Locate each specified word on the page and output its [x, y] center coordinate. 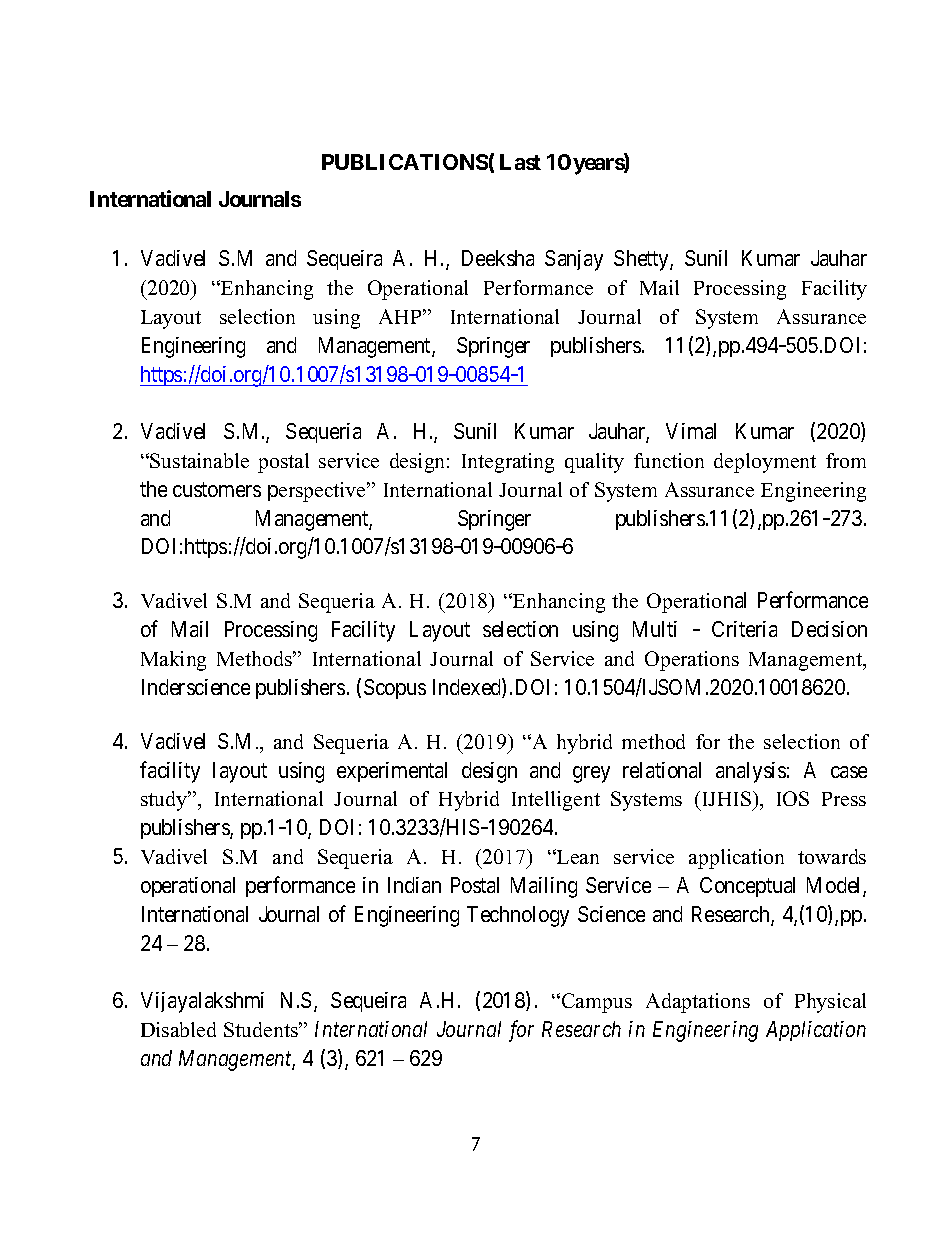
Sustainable [199, 460]
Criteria [744, 629]
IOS [793, 798]
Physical [830, 1003]
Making [173, 661]
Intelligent [556, 801]
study [165, 801]
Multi [655, 629]
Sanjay [574, 260]
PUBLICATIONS [405, 162]
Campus [597, 1003]
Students [262, 1029]
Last [520, 162]
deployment [765, 463]
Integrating [508, 463]
